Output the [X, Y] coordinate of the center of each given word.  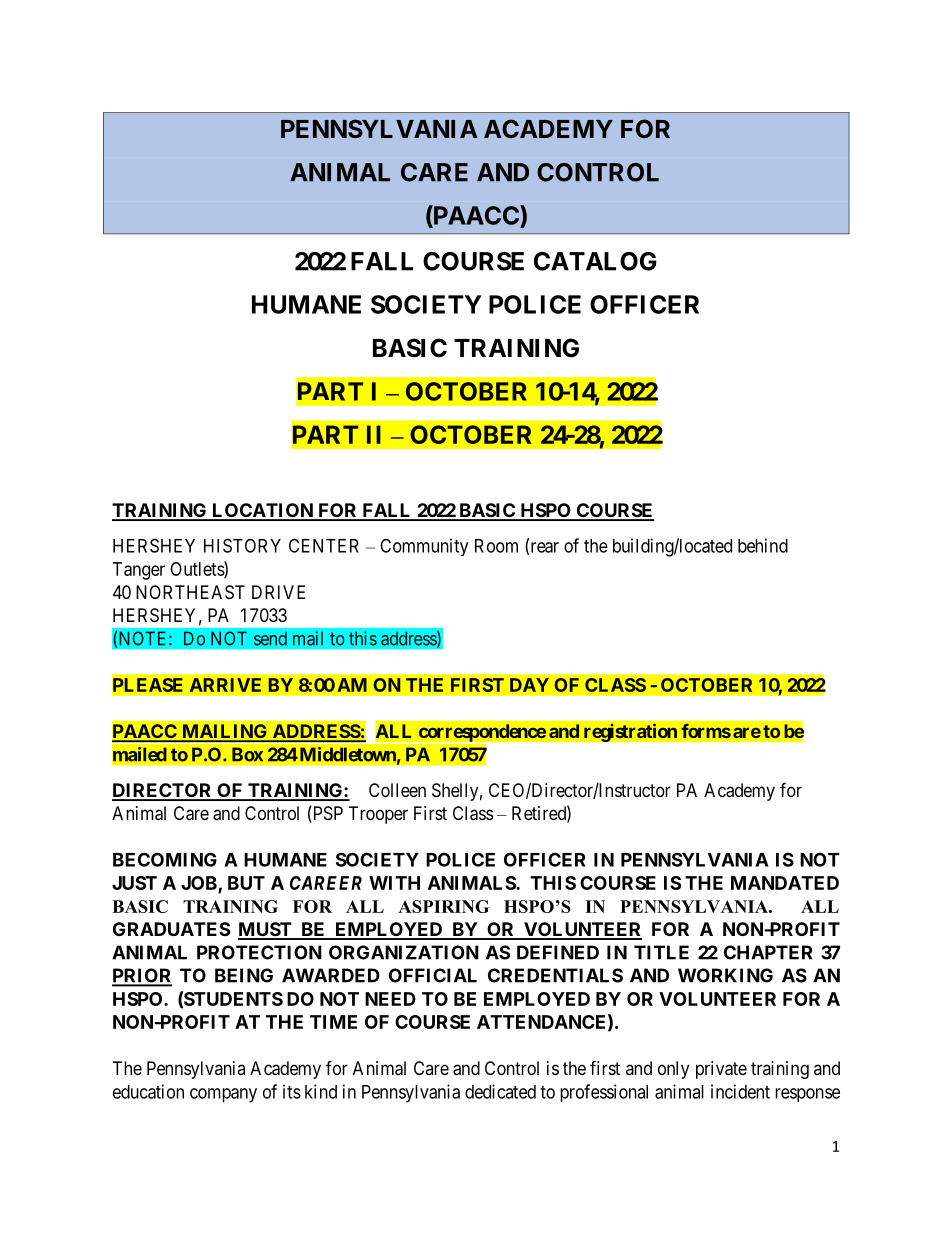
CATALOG [595, 261]
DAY [529, 685]
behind [763, 545]
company [223, 1095]
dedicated [500, 1091]
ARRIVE [225, 685]
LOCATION [262, 511]
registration [630, 732]
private [721, 1070]
